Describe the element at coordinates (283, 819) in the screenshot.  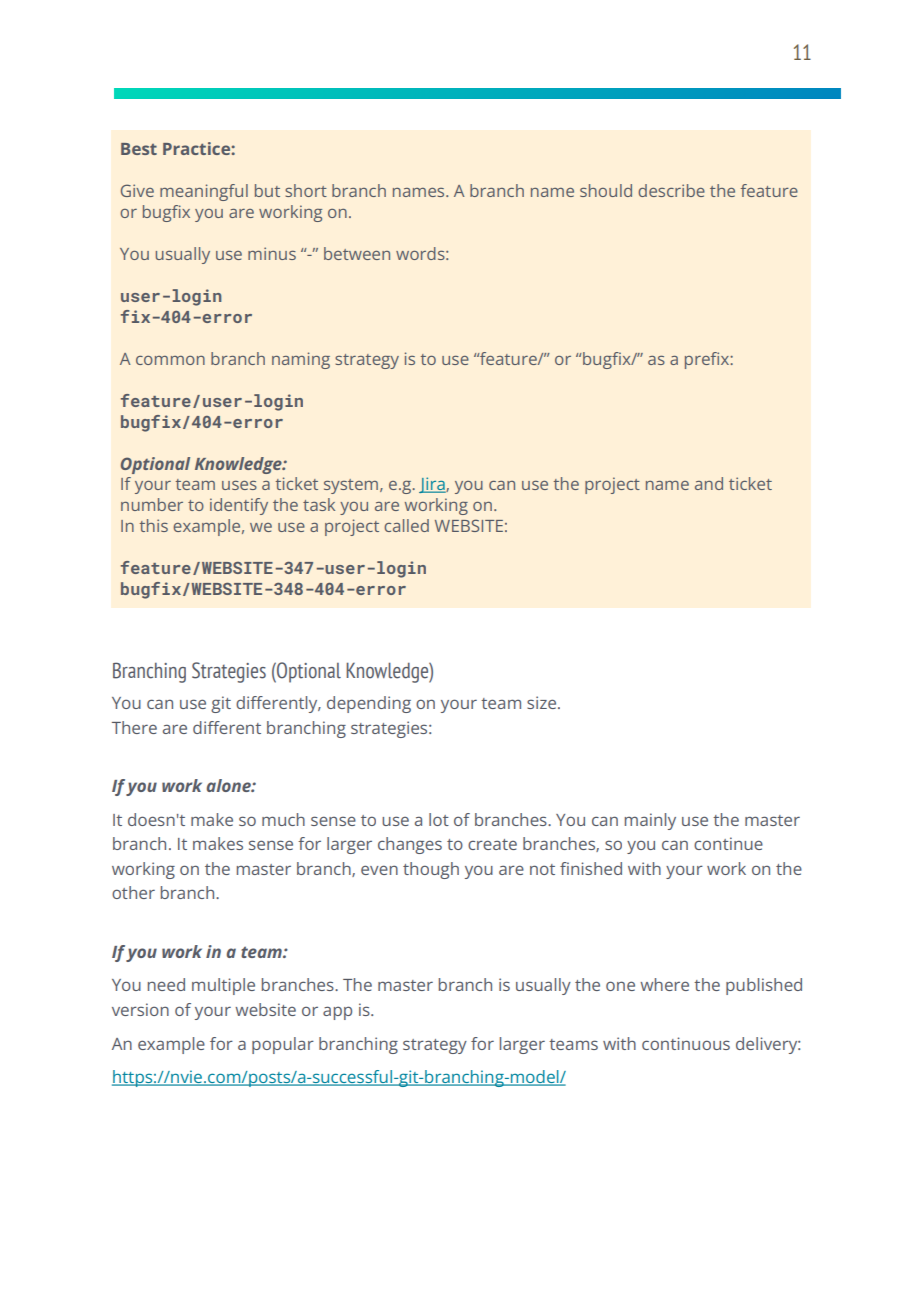
I see `much` at that location.
